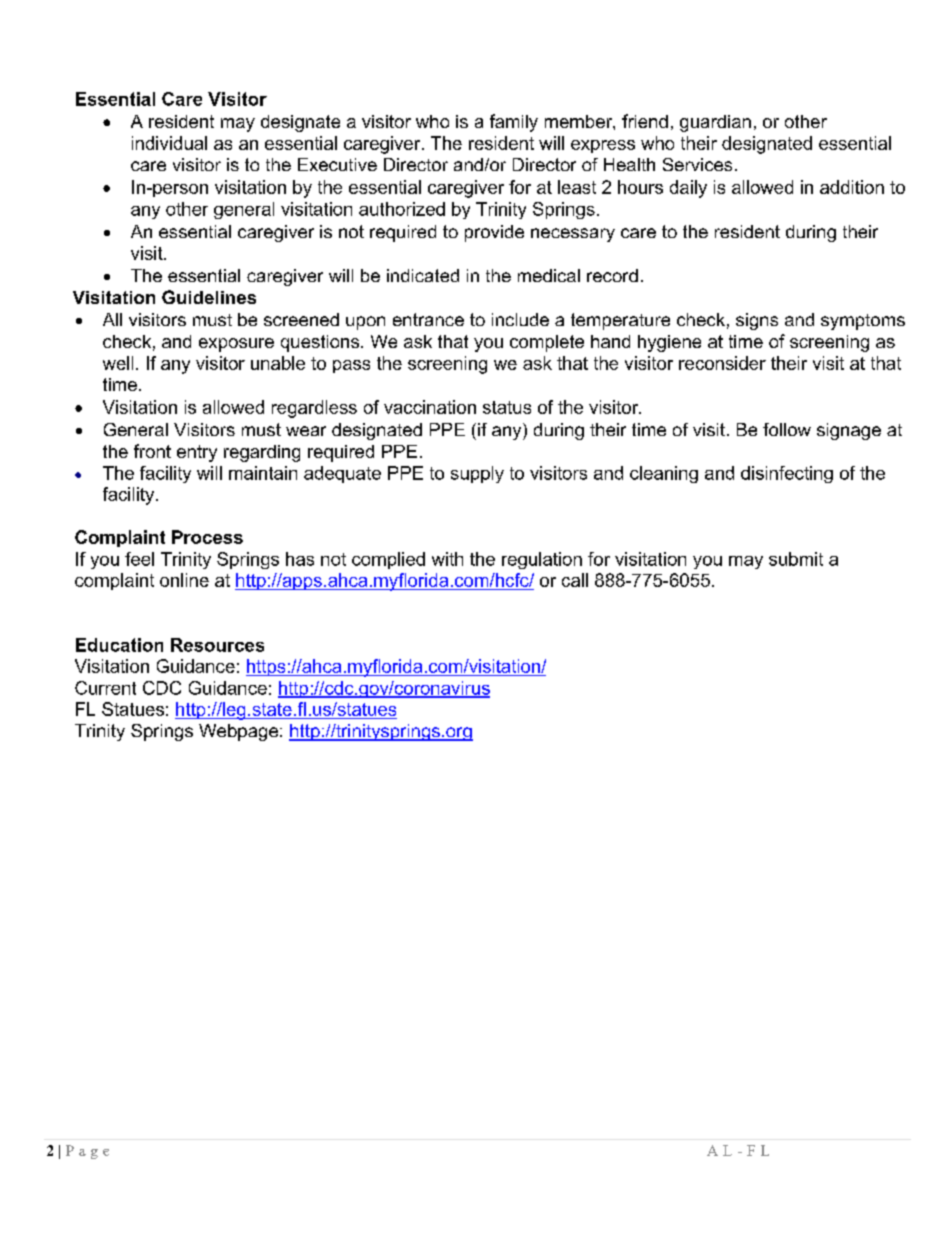 Image resolution: width=952 pixels, height=1233 pixels. I want to click on indicated, so click(423, 275).
